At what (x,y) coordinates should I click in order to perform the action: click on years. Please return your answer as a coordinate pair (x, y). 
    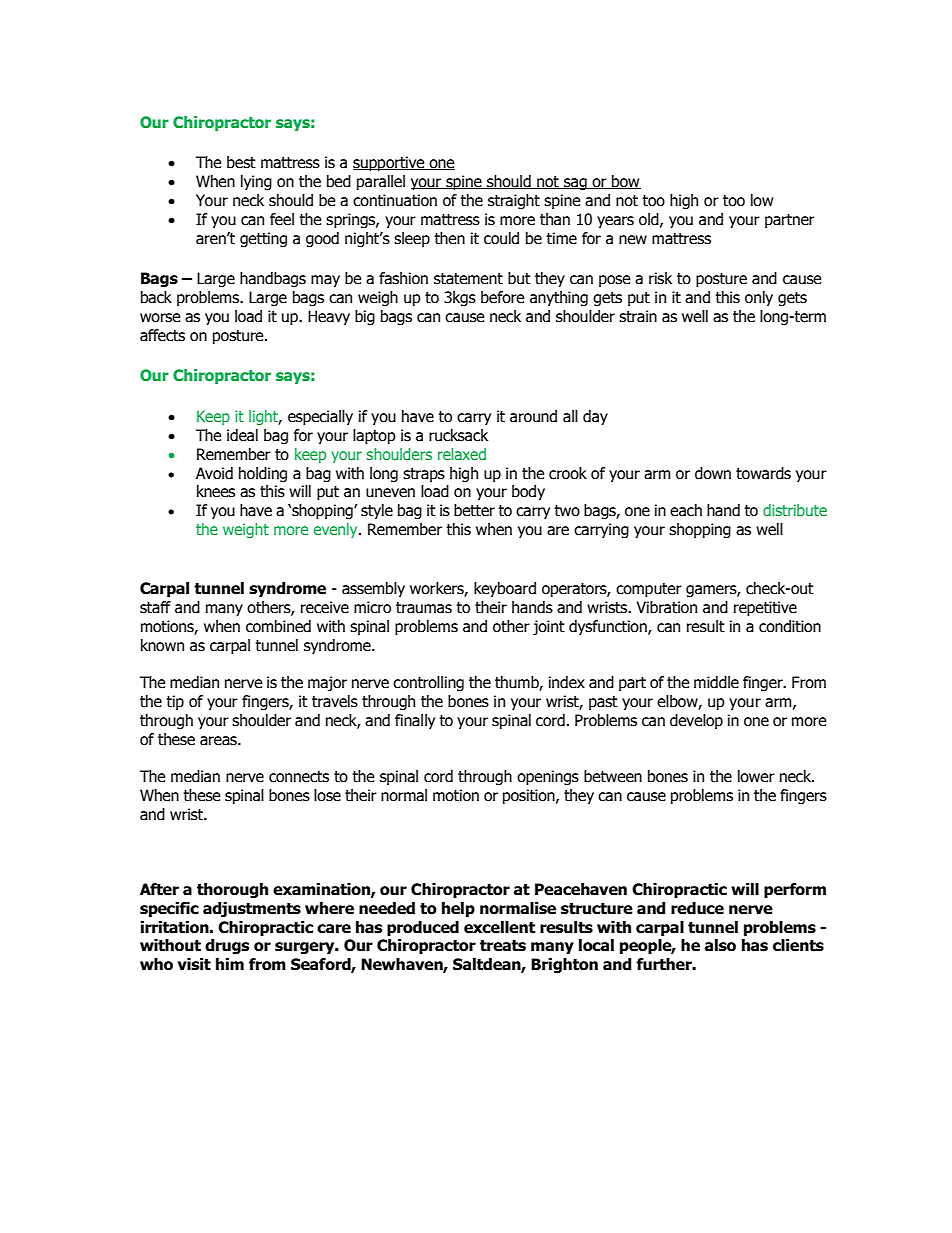
    Looking at the image, I should click on (615, 222).
